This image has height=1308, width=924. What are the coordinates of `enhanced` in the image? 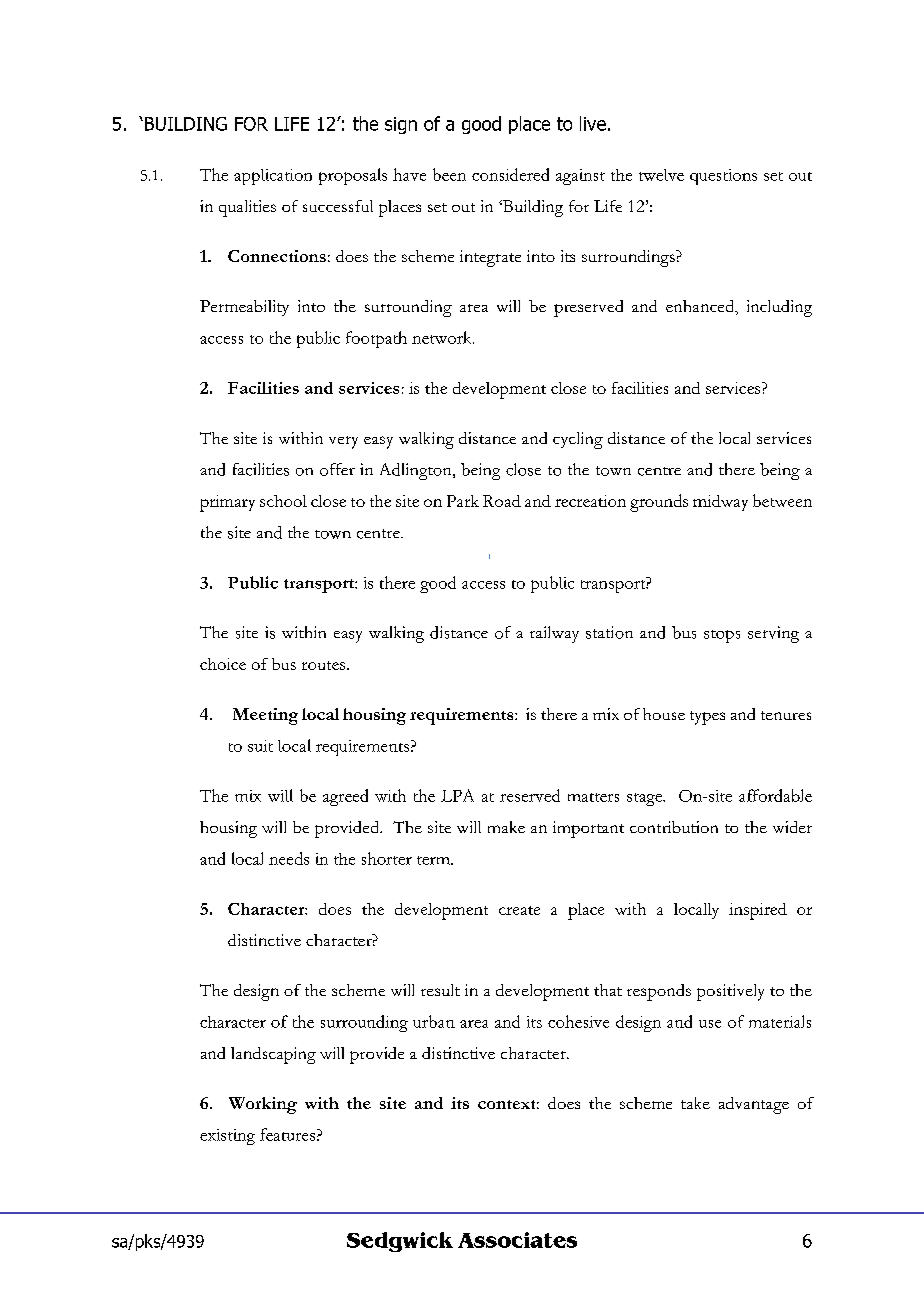 It's located at (701, 306).
